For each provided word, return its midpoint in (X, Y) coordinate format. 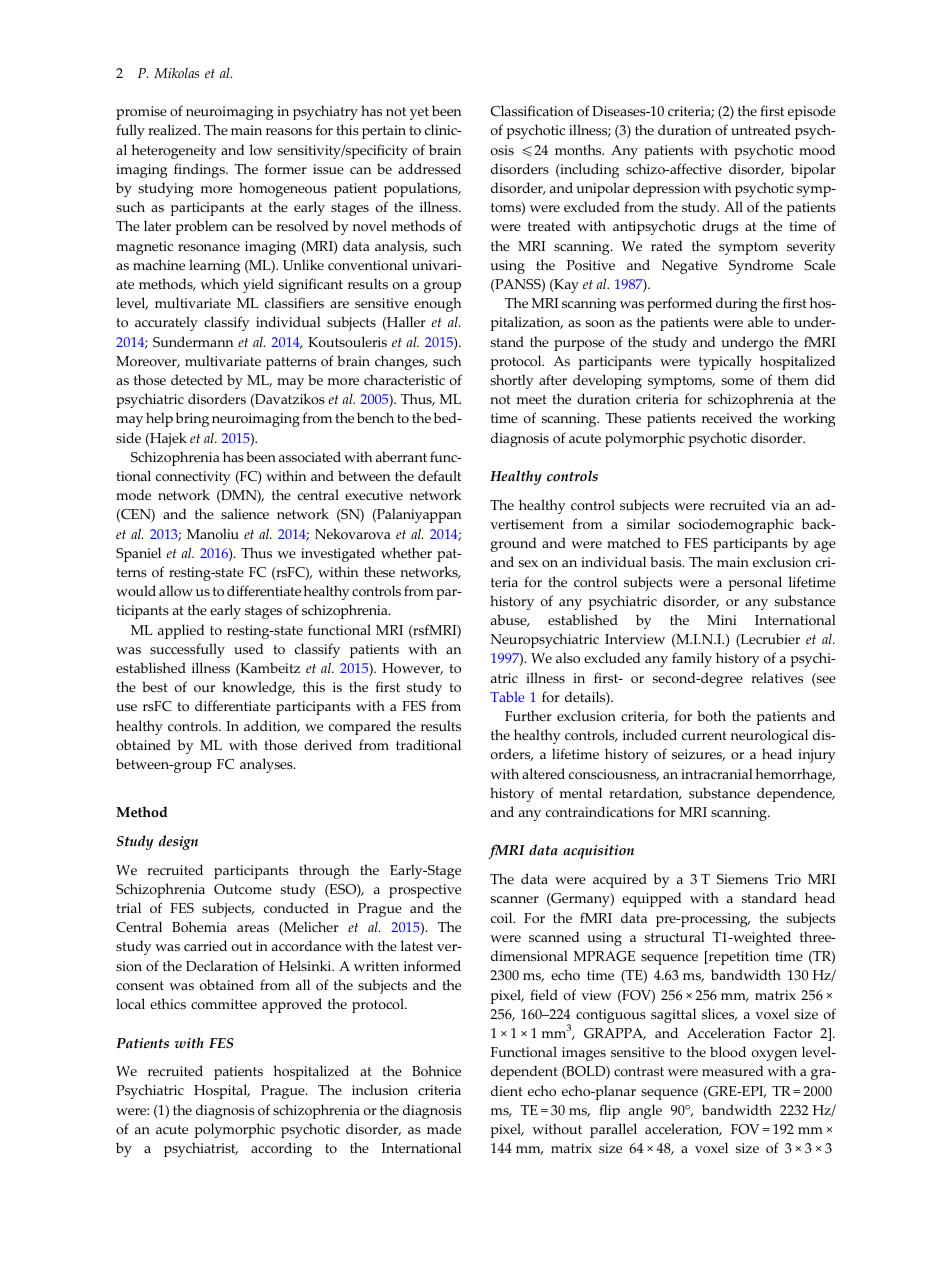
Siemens (742, 879)
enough (437, 304)
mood (817, 150)
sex (528, 564)
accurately (166, 323)
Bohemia (199, 927)
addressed (429, 169)
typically (725, 362)
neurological (769, 736)
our (204, 689)
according (281, 1149)
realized (174, 129)
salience (245, 514)
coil (503, 918)
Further (528, 715)
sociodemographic (736, 525)
